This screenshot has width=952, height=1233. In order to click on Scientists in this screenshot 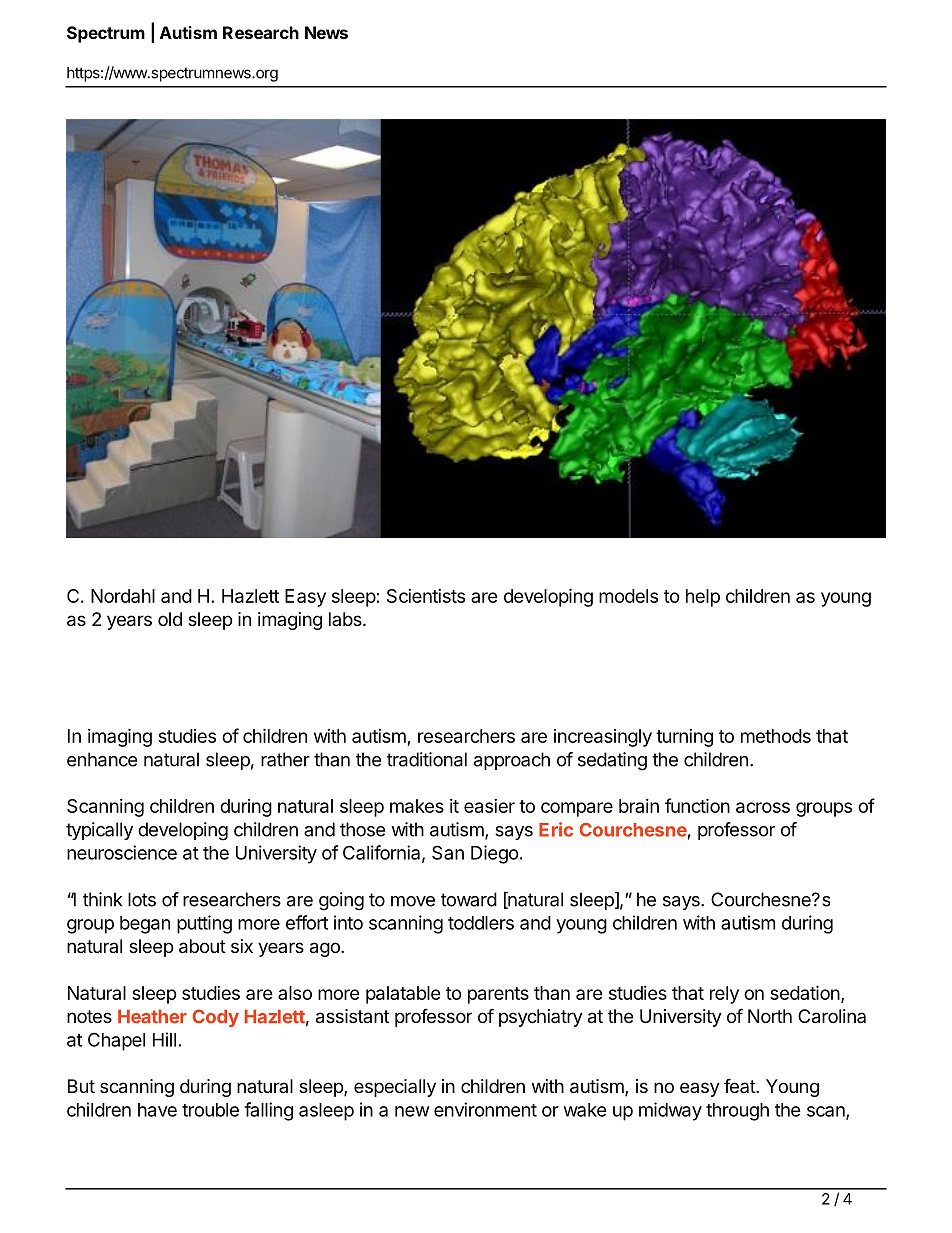, I will do `click(426, 596)`.
